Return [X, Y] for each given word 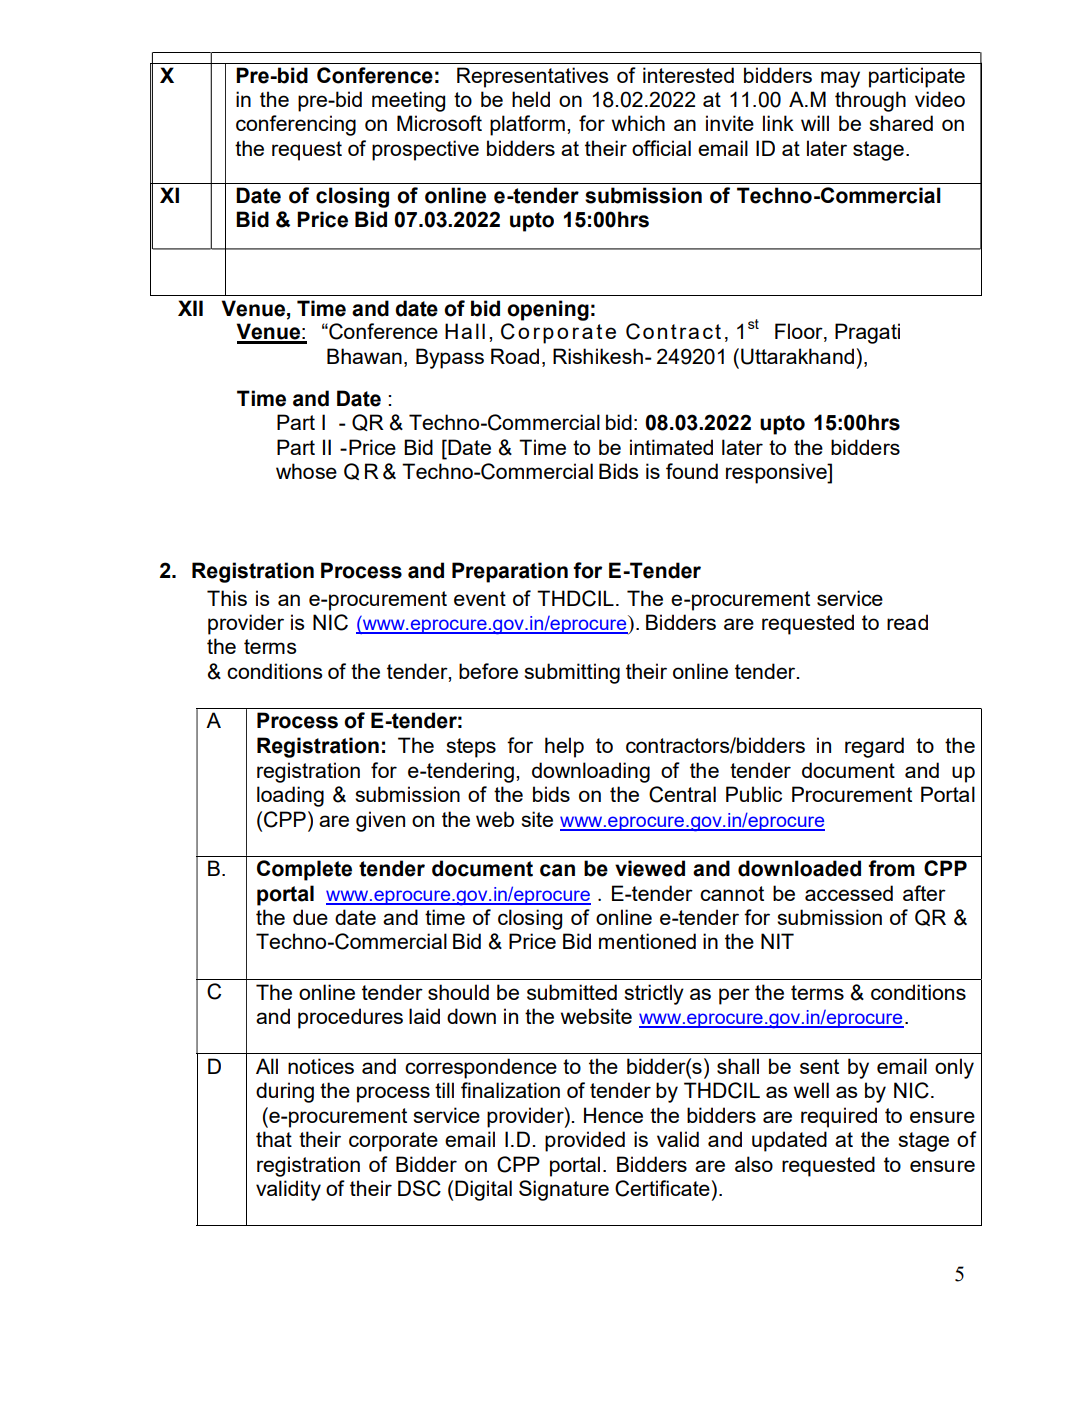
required [839, 1117]
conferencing [296, 125]
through [870, 101]
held [531, 99]
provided [585, 1141]
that [274, 1139]
